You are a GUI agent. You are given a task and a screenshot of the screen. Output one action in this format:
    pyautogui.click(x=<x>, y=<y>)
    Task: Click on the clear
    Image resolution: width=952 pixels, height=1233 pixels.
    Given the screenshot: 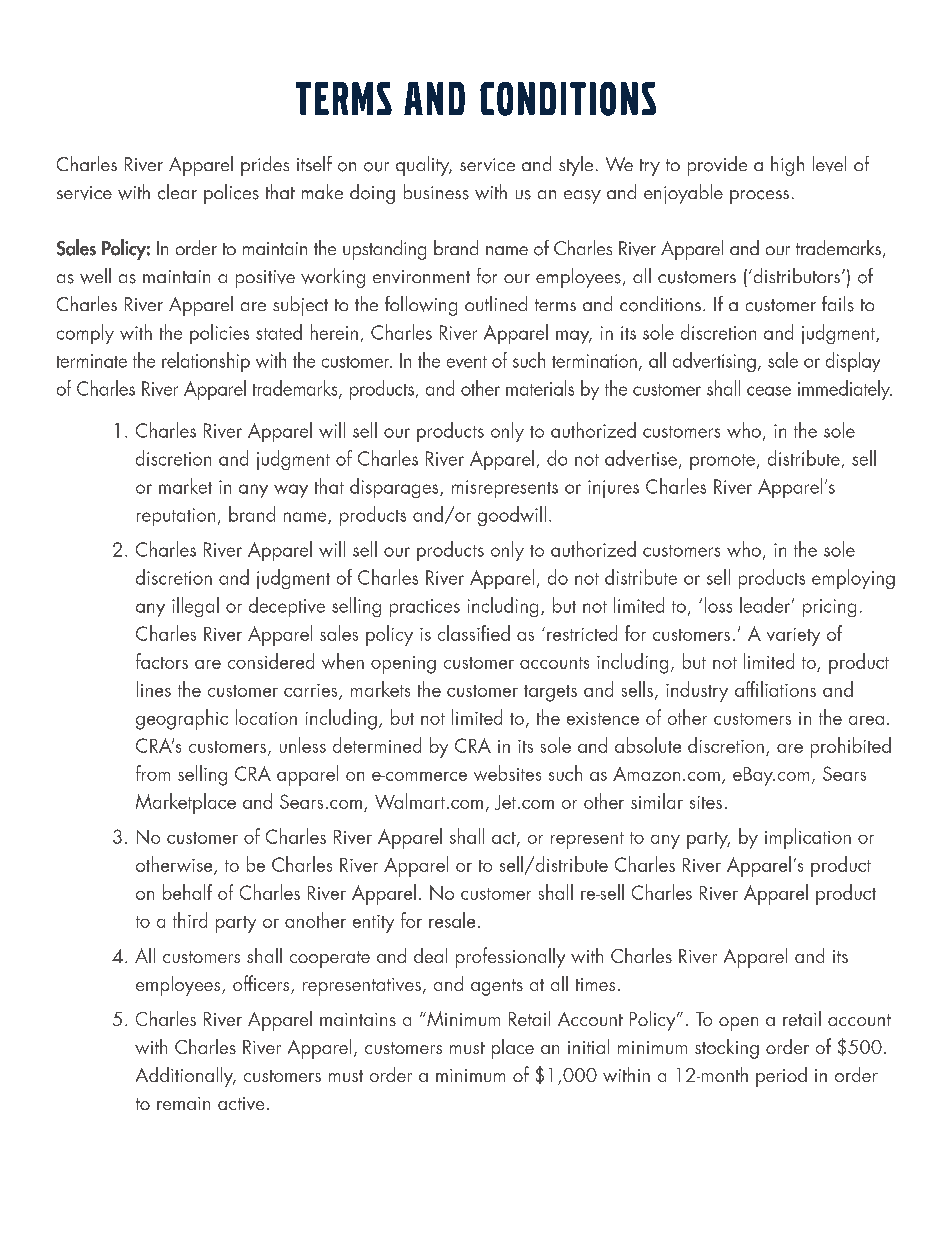 What is the action you would take?
    pyautogui.click(x=177, y=192)
